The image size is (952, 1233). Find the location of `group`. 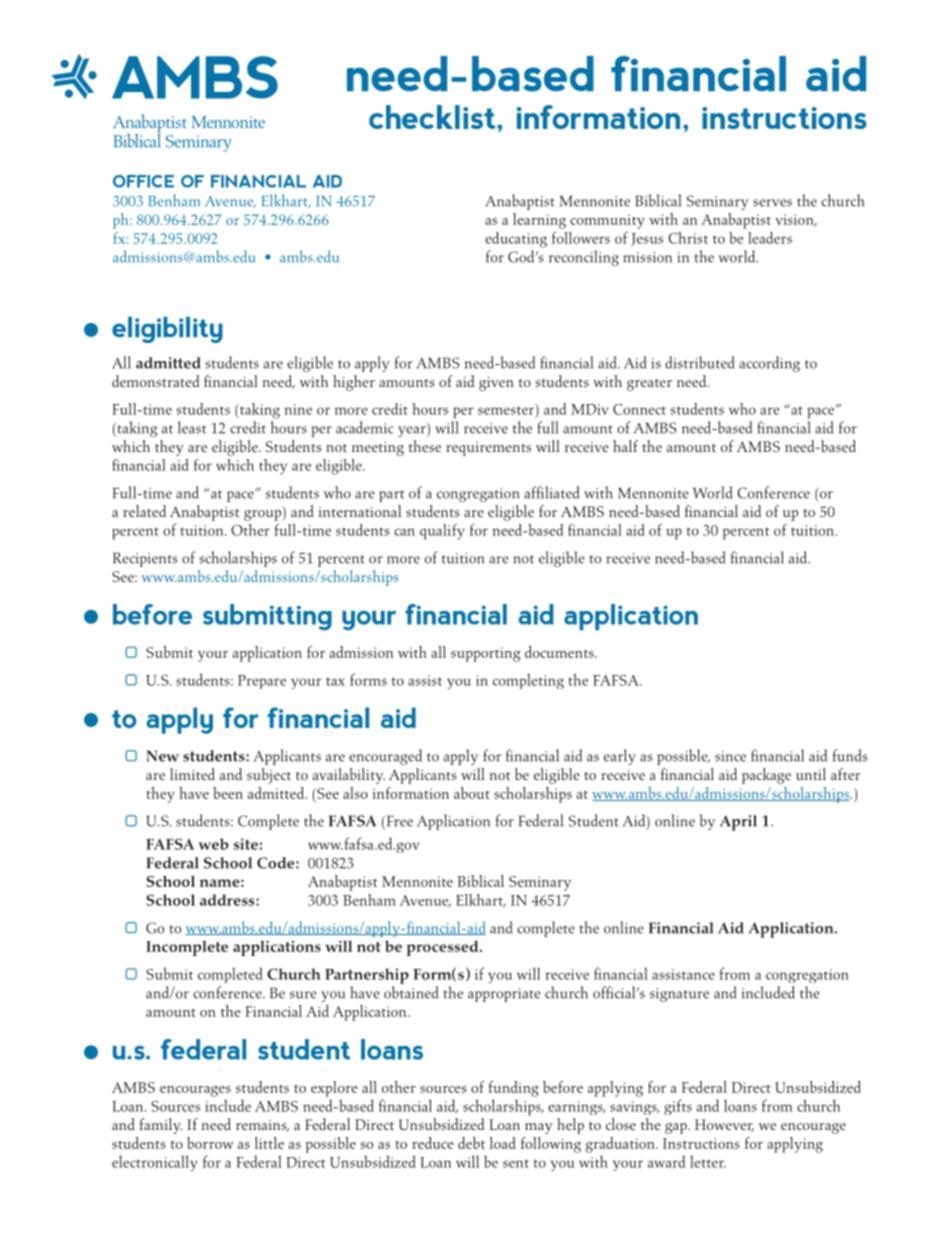

group is located at coordinates (264, 515).
